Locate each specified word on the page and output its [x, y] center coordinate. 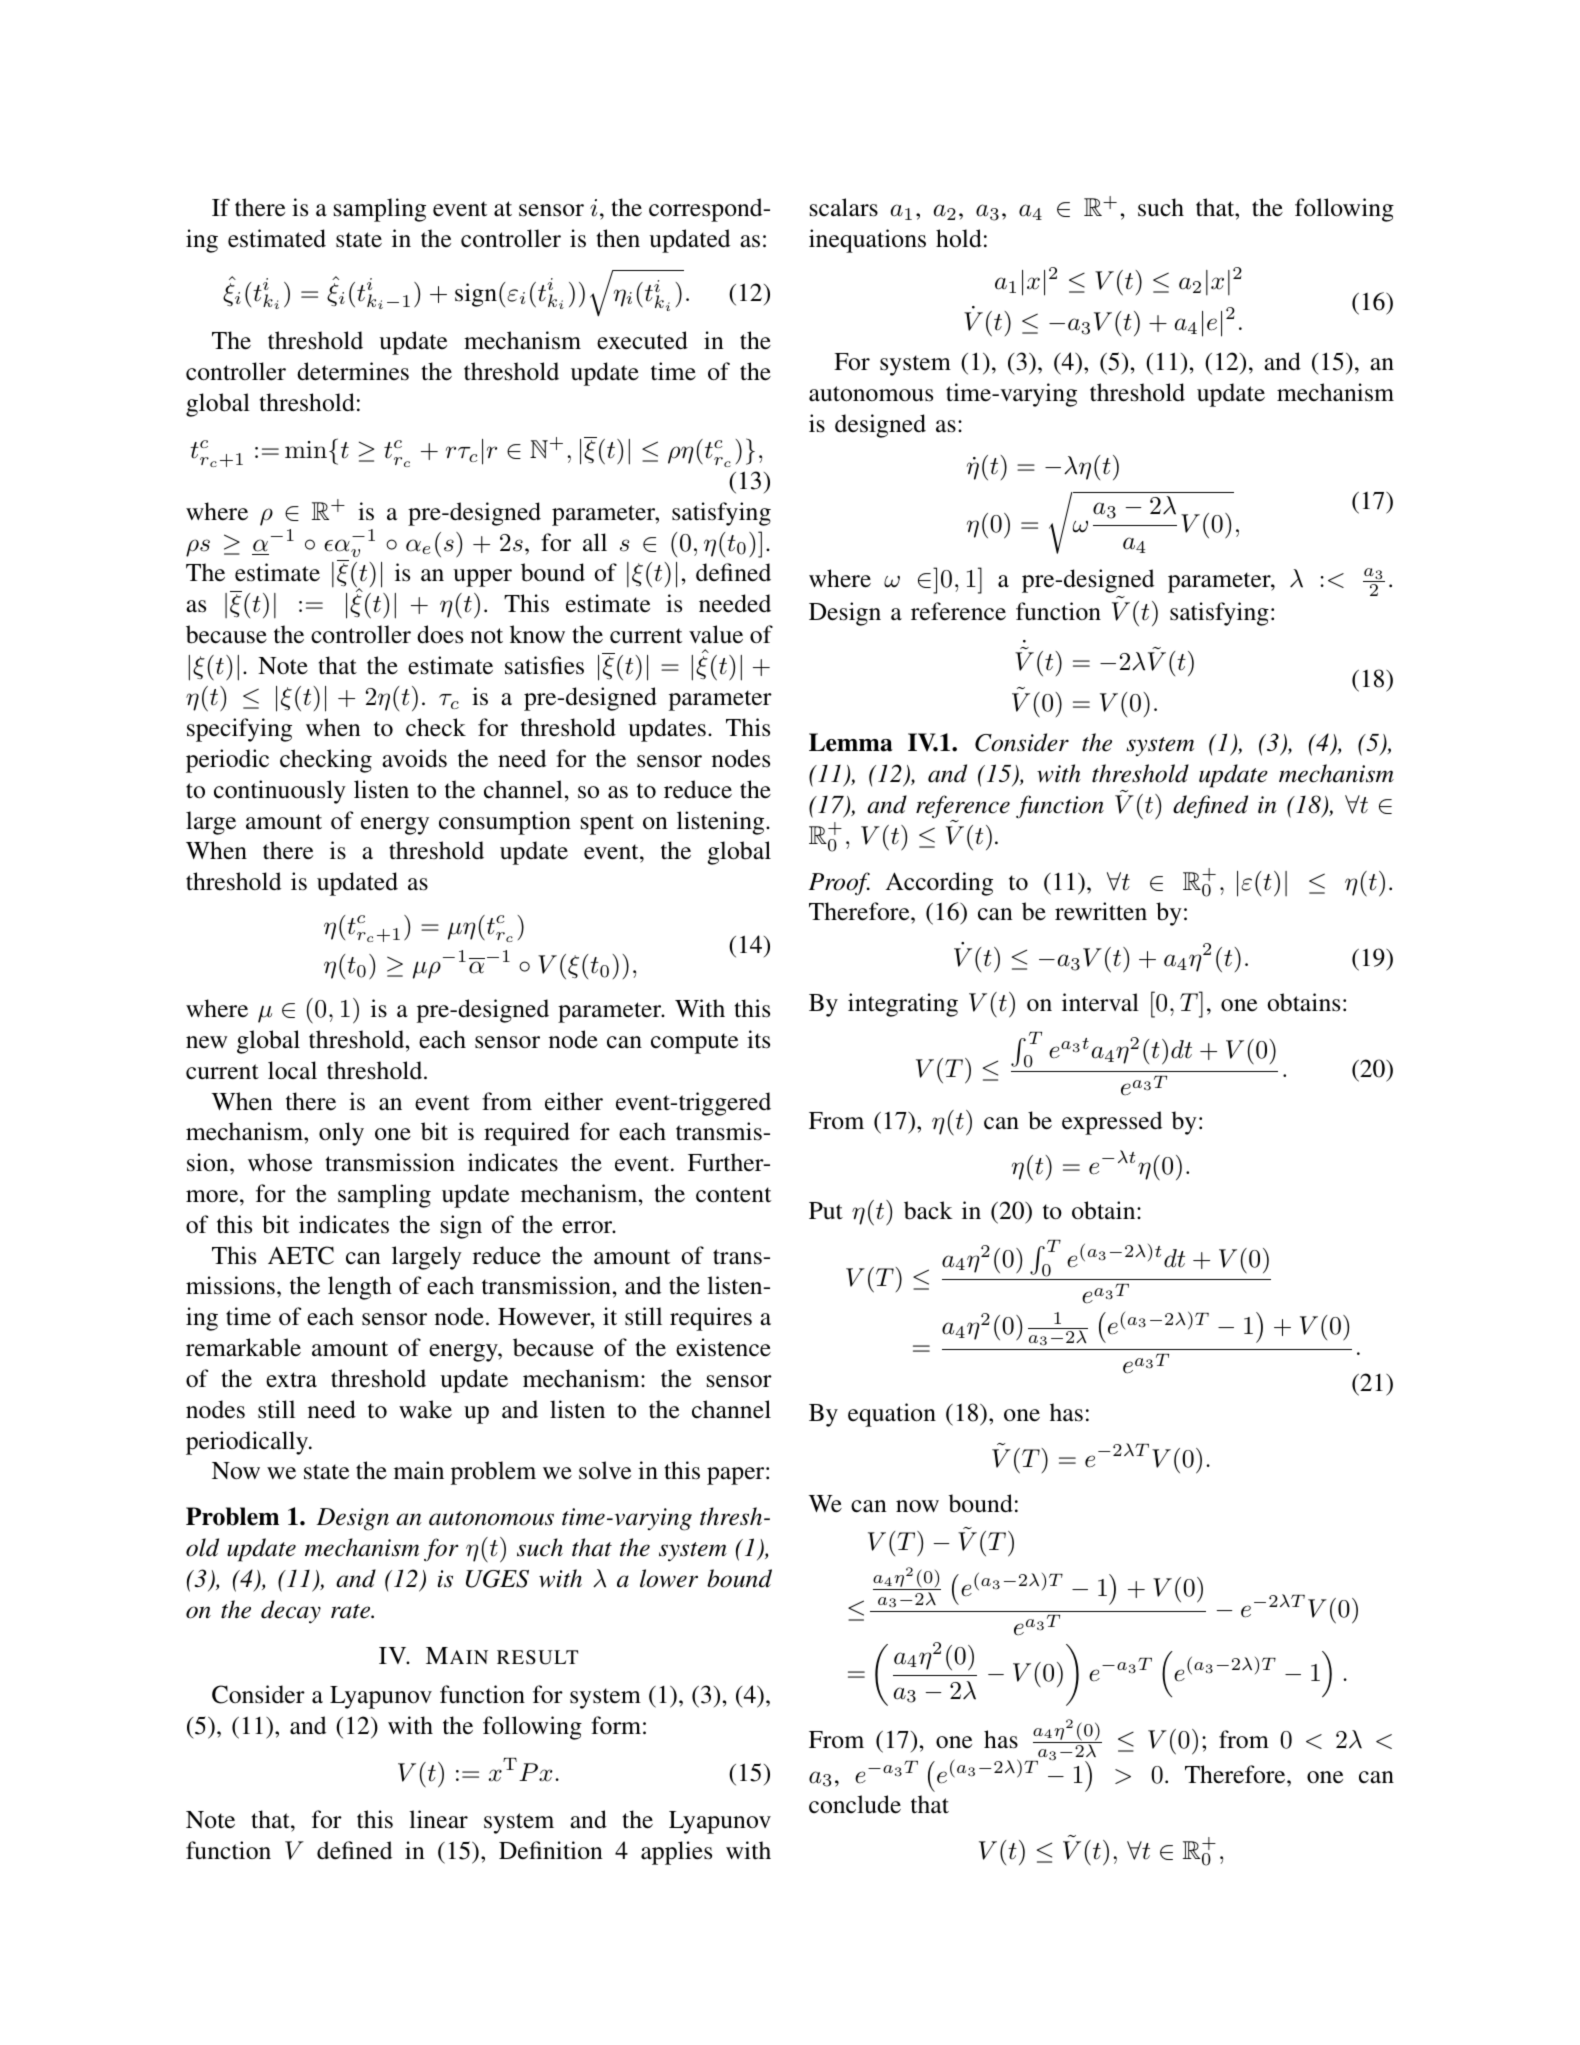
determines [353, 371]
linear [438, 1819]
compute [694, 1043]
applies [676, 1853]
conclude [855, 1804]
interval [1100, 1002]
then [618, 238]
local [292, 1070]
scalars [844, 207]
